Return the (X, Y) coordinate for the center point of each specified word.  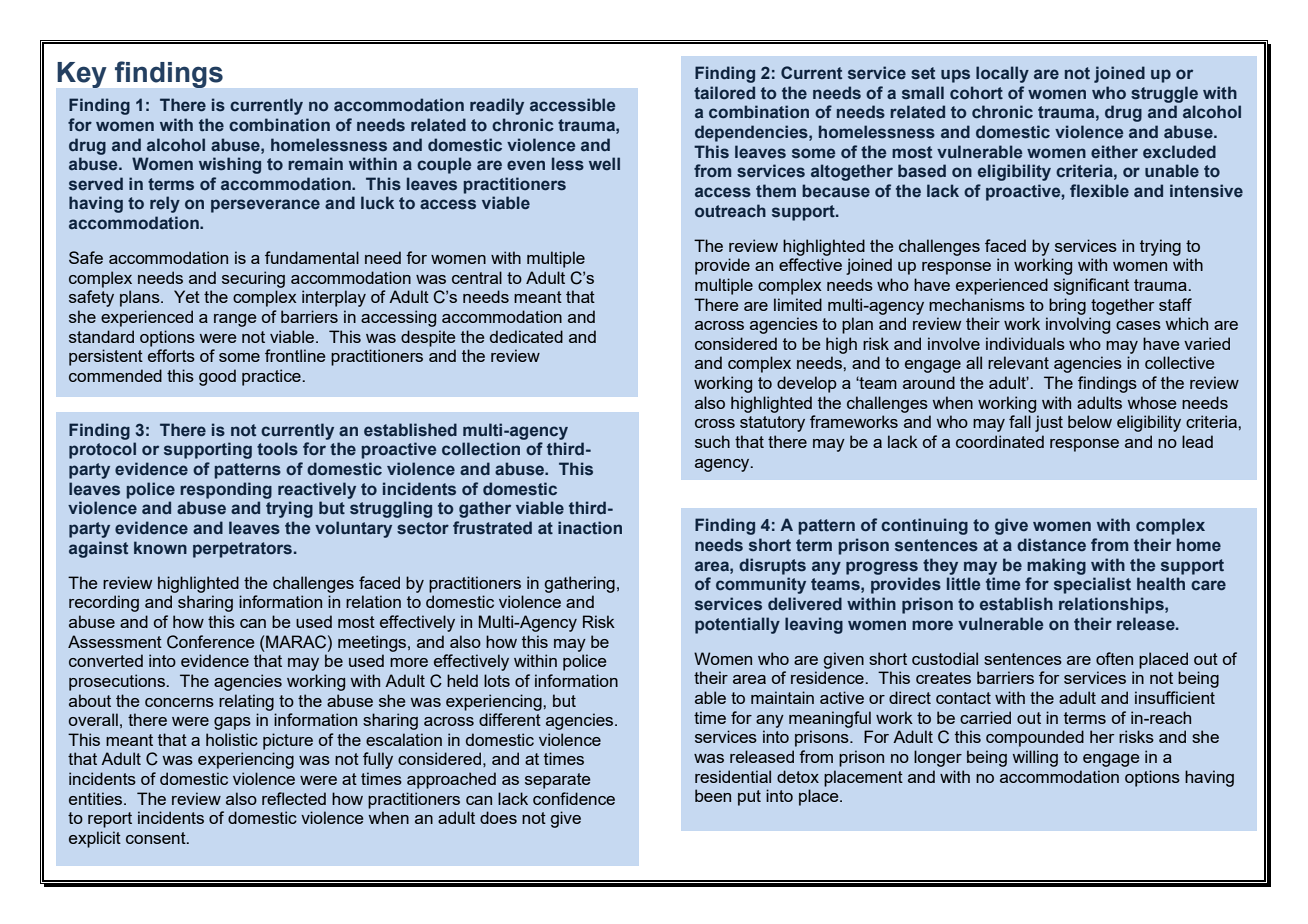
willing (1035, 758)
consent (157, 838)
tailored (724, 92)
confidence (574, 798)
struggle (1164, 94)
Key (82, 75)
